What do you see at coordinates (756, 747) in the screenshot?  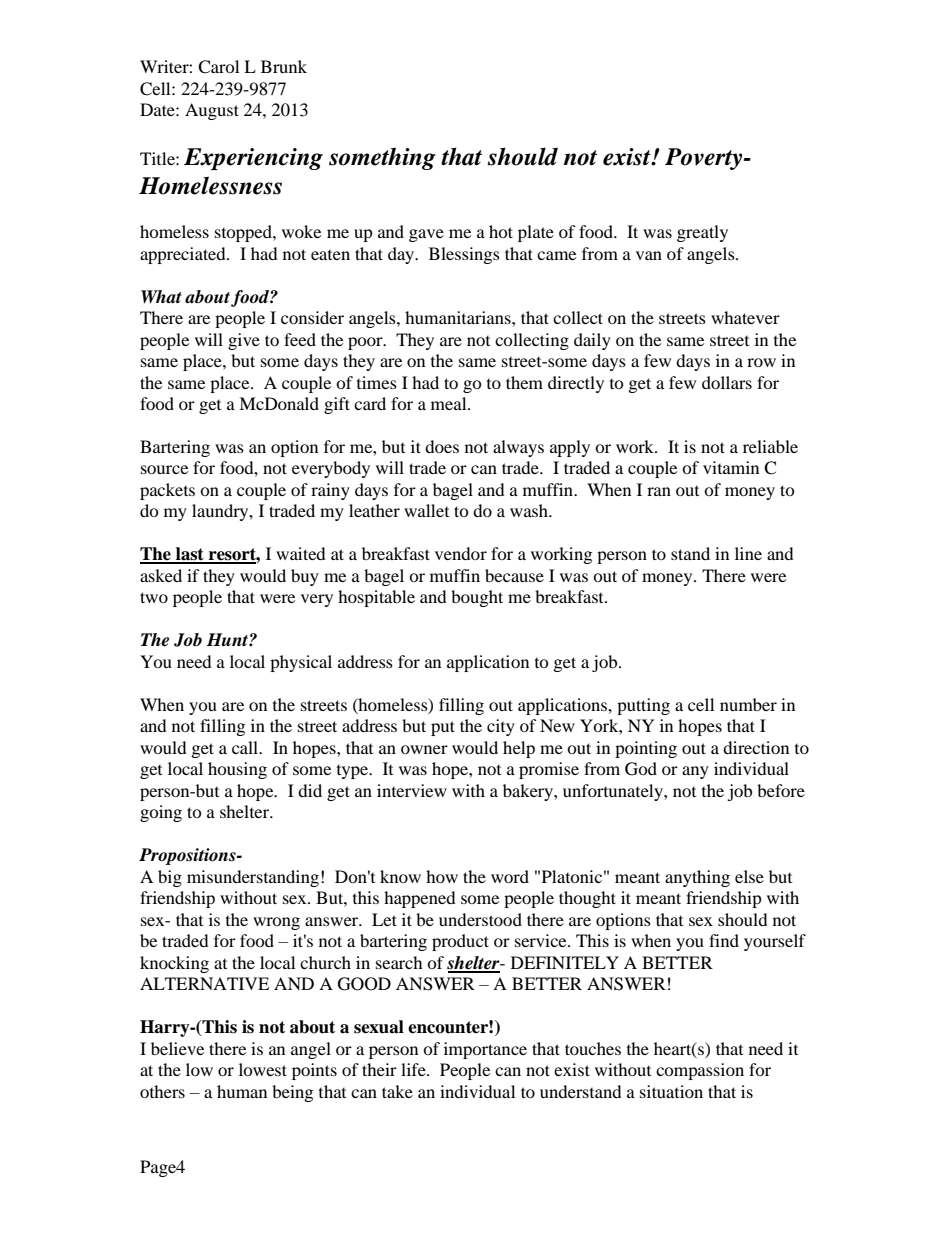 I see `direction` at bounding box center [756, 747].
